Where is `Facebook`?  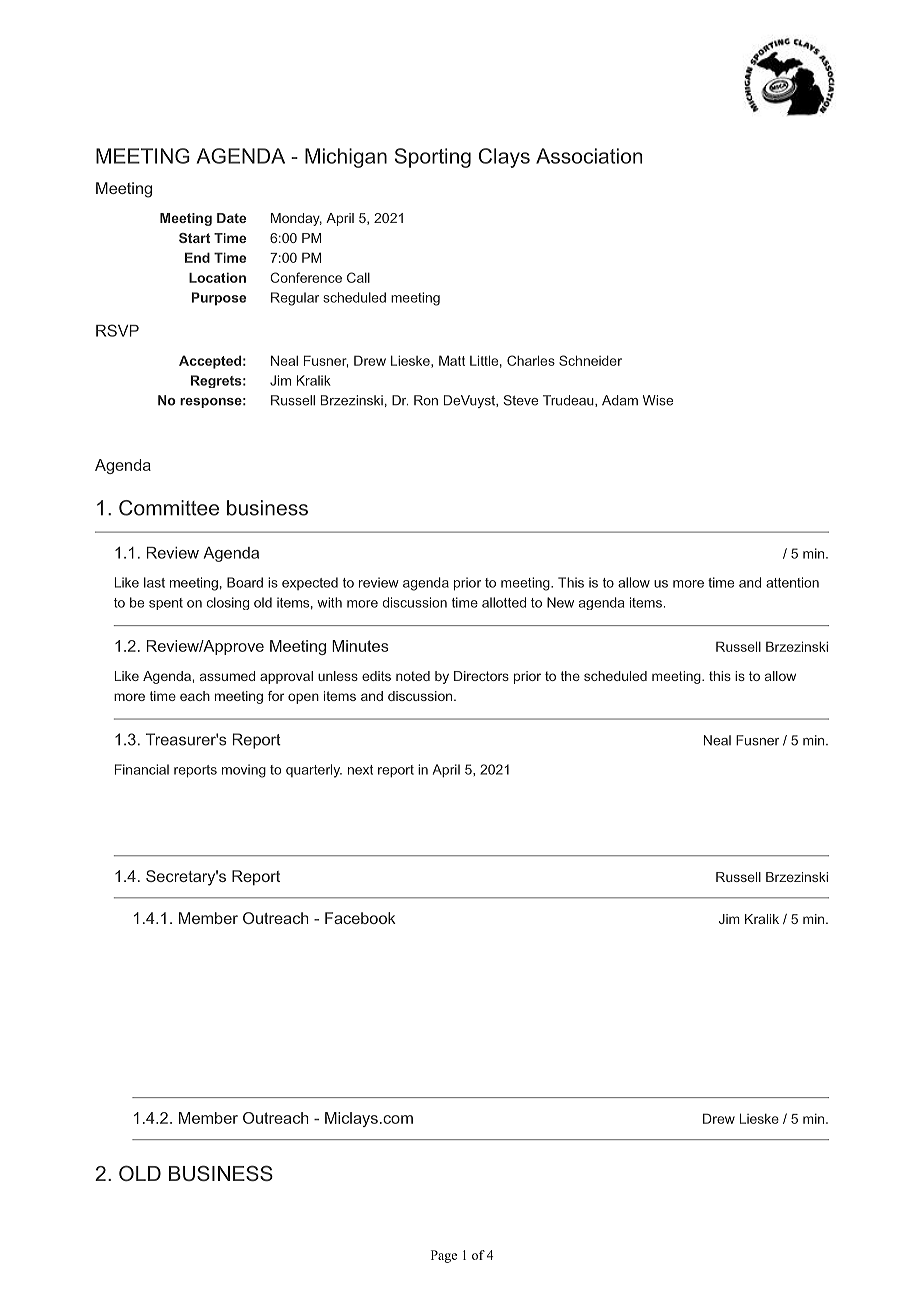
Facebook is located at coordinates (360, 918).
